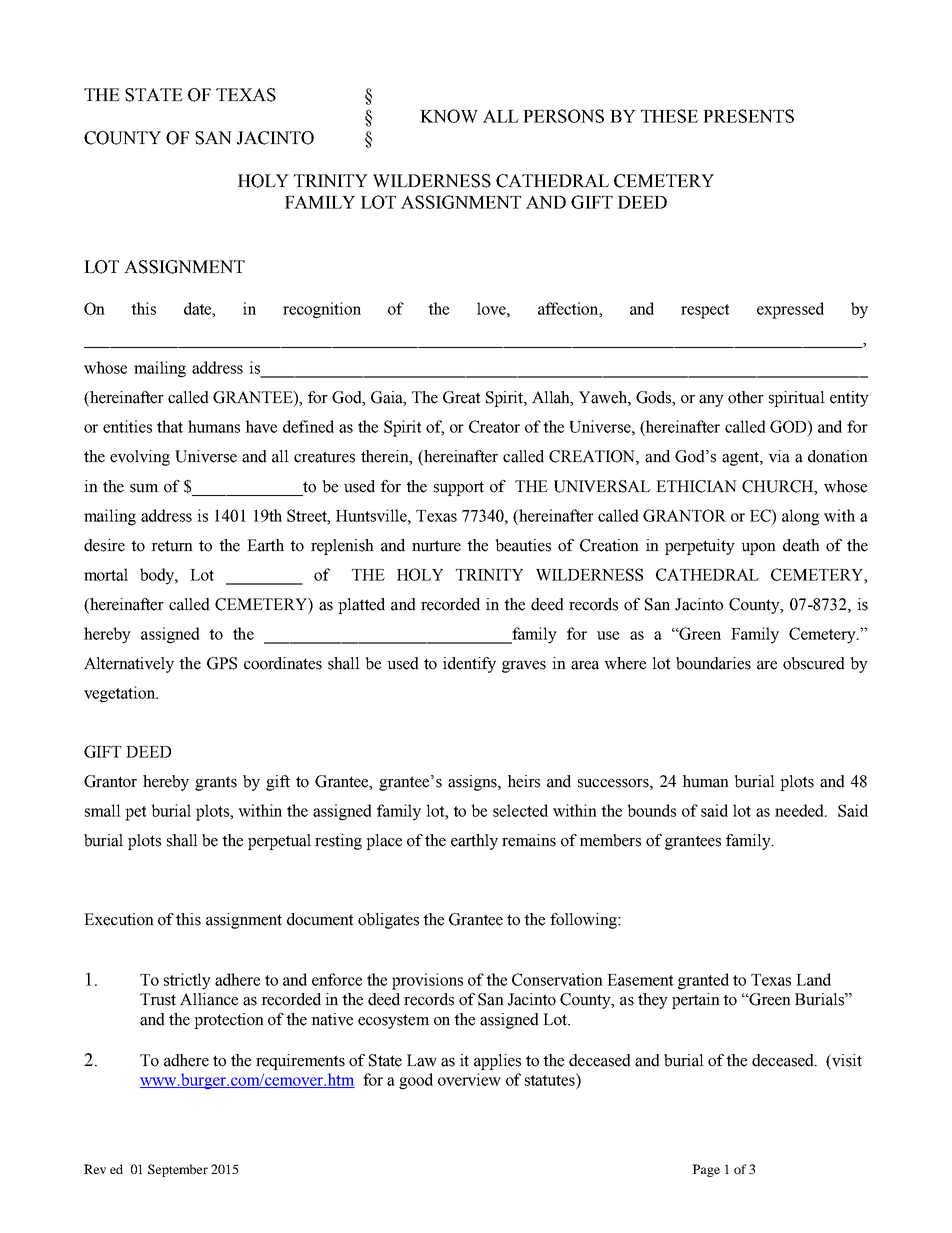 This screenshot has height=1233, width=952. What do you see at coordinates (459, 488) in the screenshot?
I see `support` at bounding box center [459, 488].
